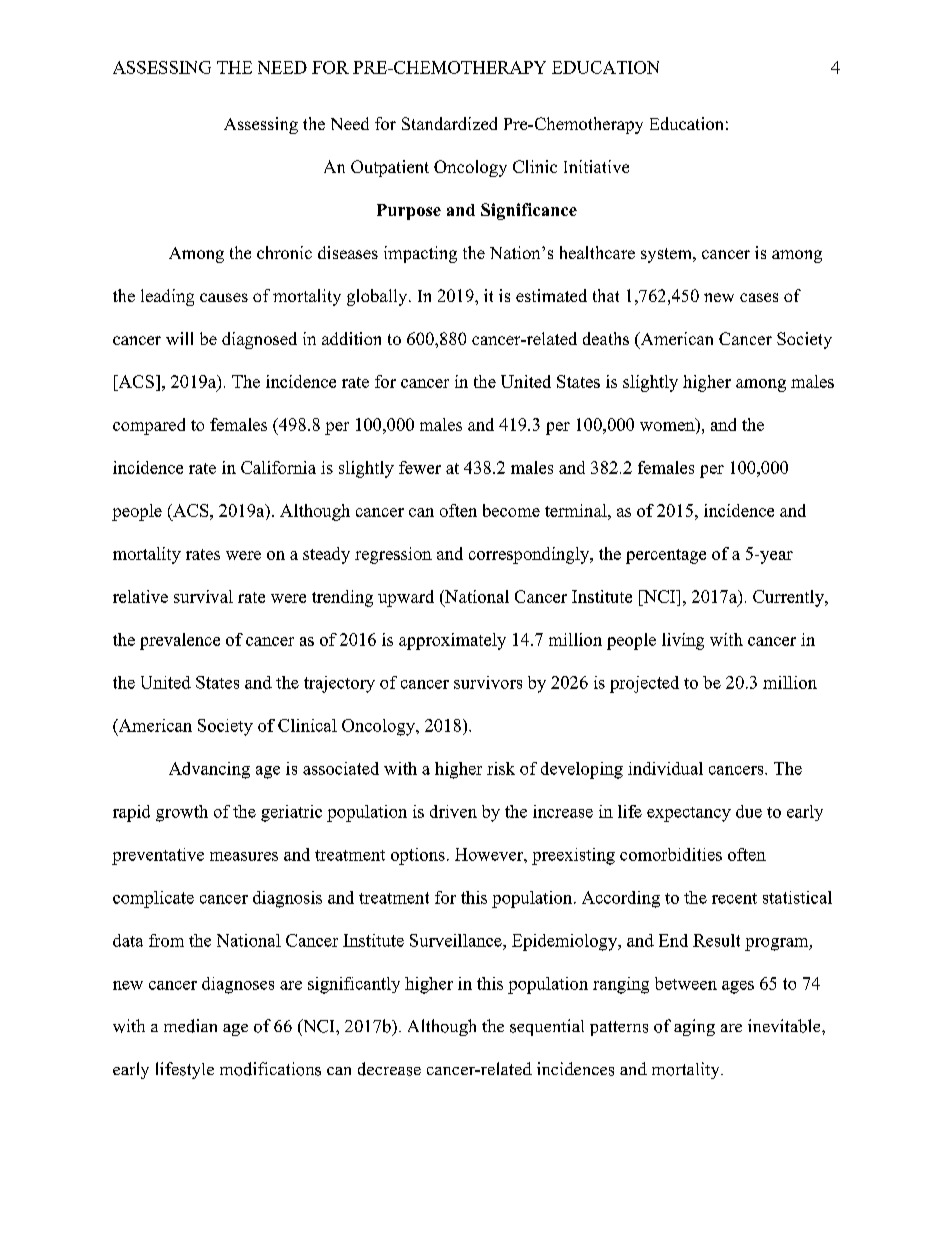  I want to click on chronic, so click(284, 252).
